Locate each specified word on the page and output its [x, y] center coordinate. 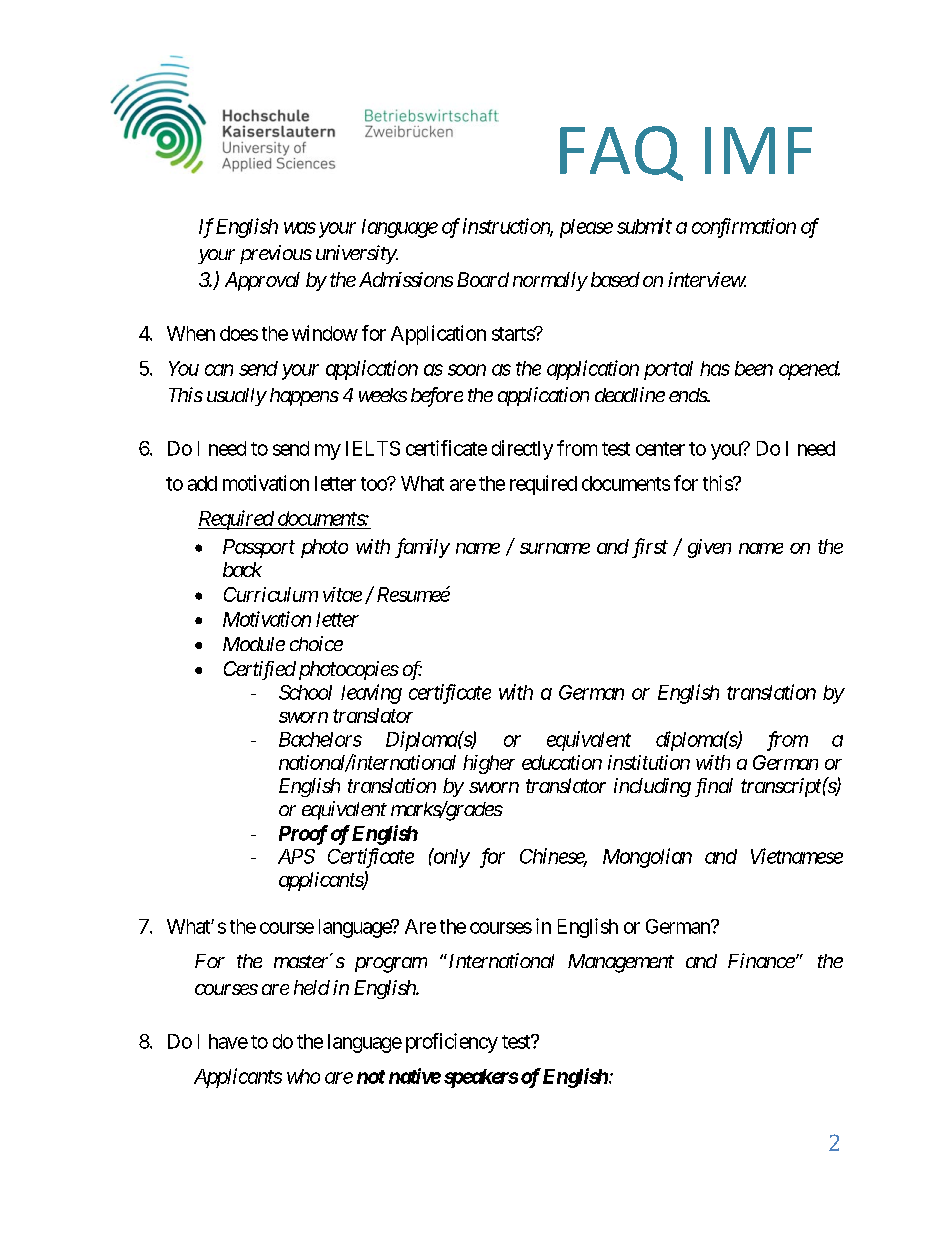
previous [276, 254]
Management [621, 963]
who [303, 1076]
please [586, 228]
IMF [758, 150]
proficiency [452, 1043]
